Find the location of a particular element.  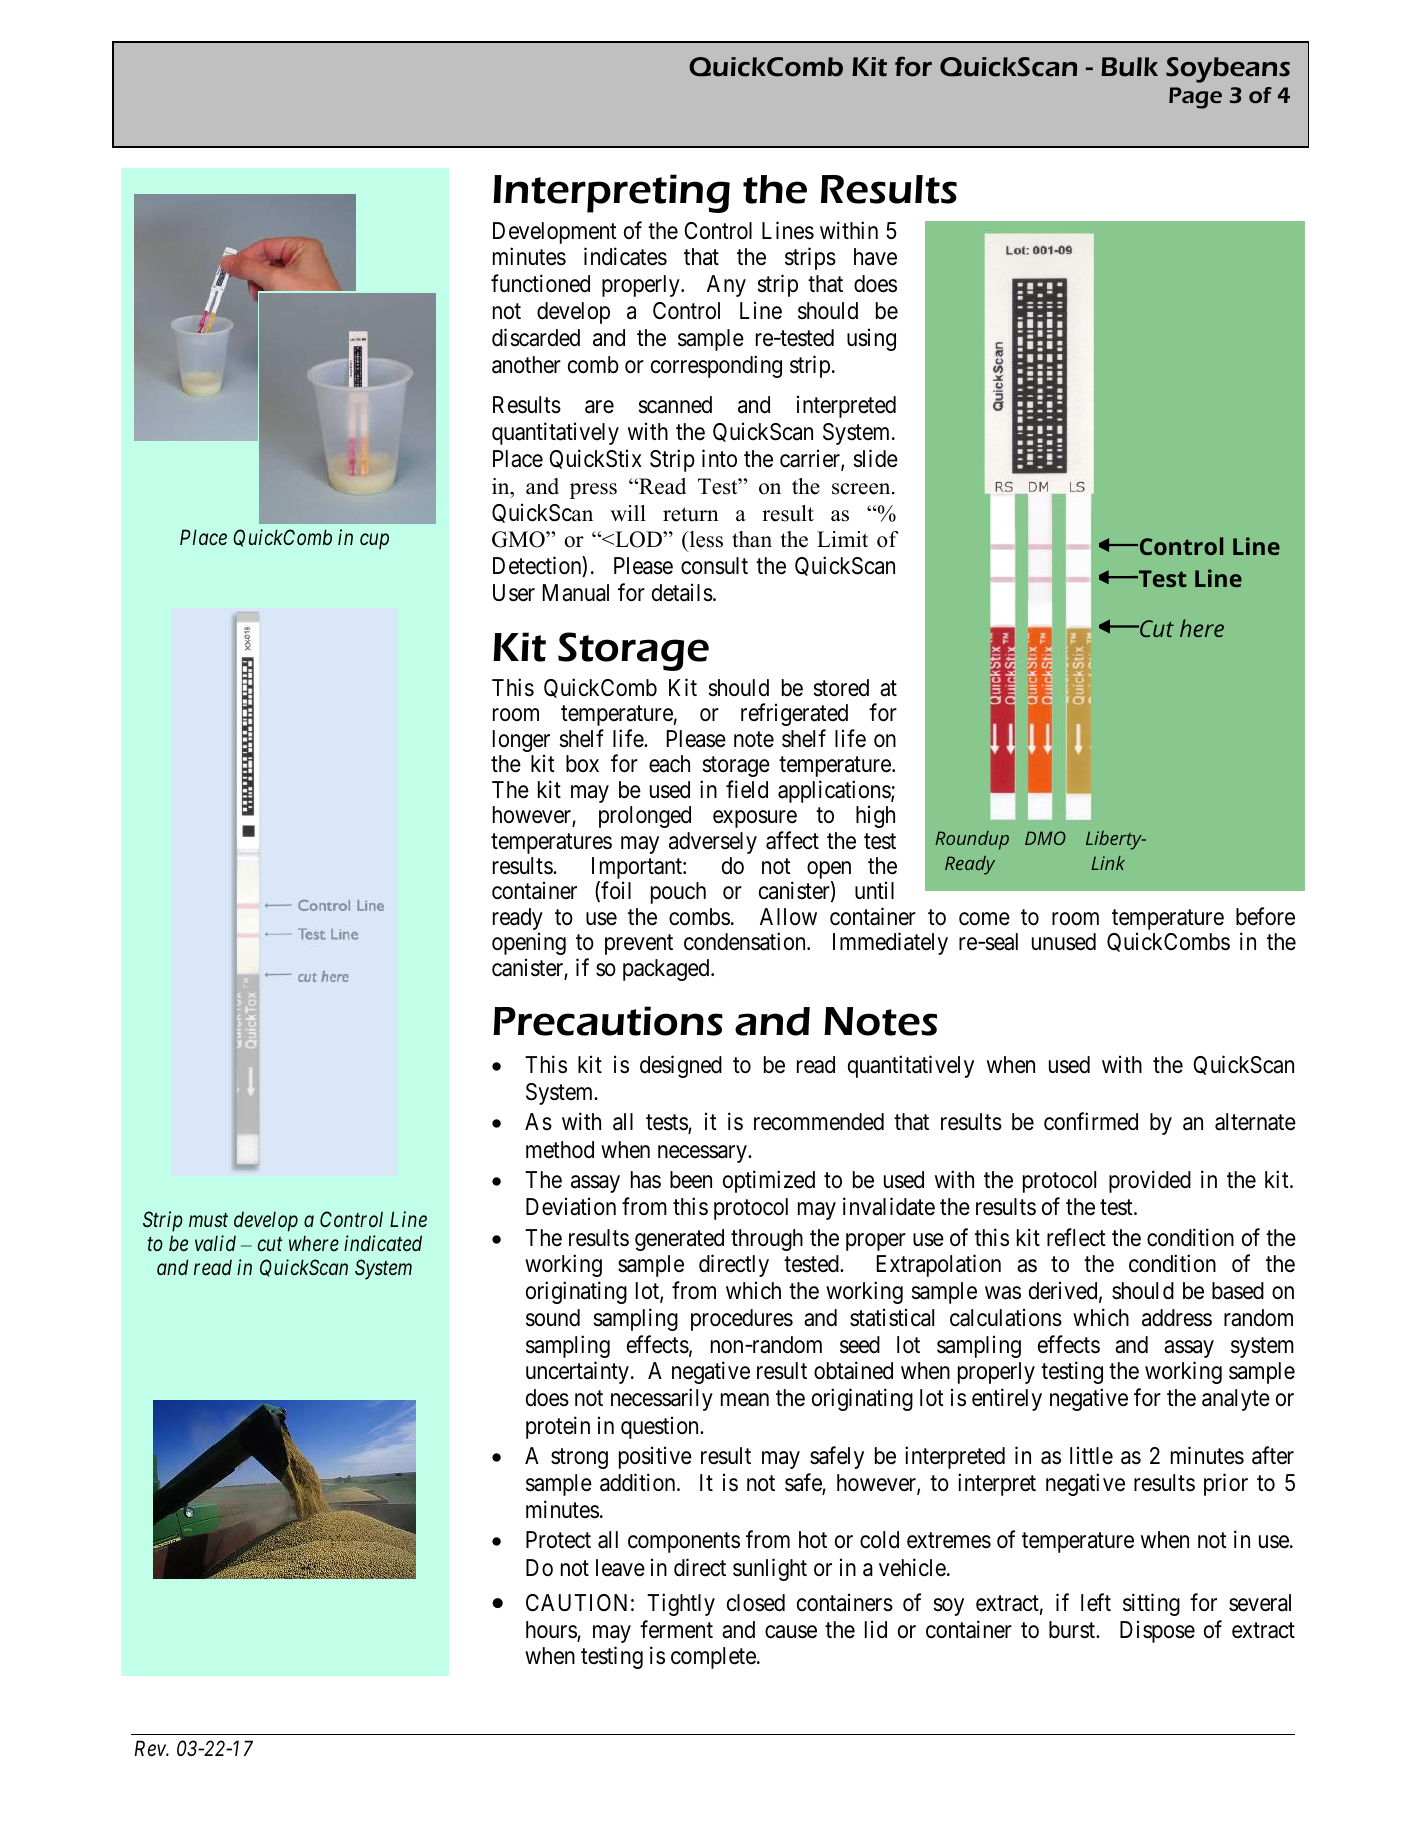

adversely is located at coordinates (713, 843).
